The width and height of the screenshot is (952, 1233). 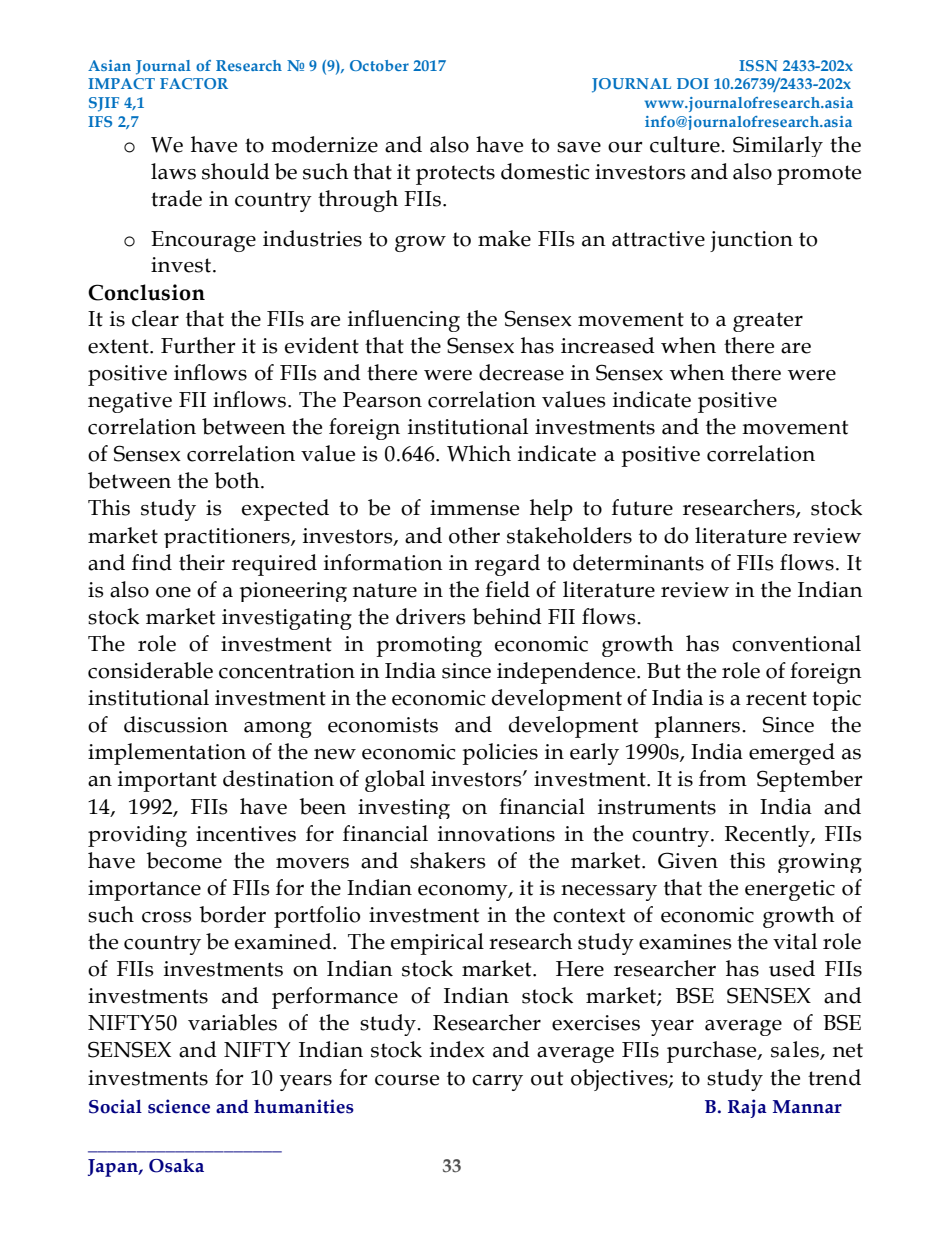 What do you see at coordinates (796, 643) in the screenshot?
I see `conventional` at bounding box center [796, 643].
